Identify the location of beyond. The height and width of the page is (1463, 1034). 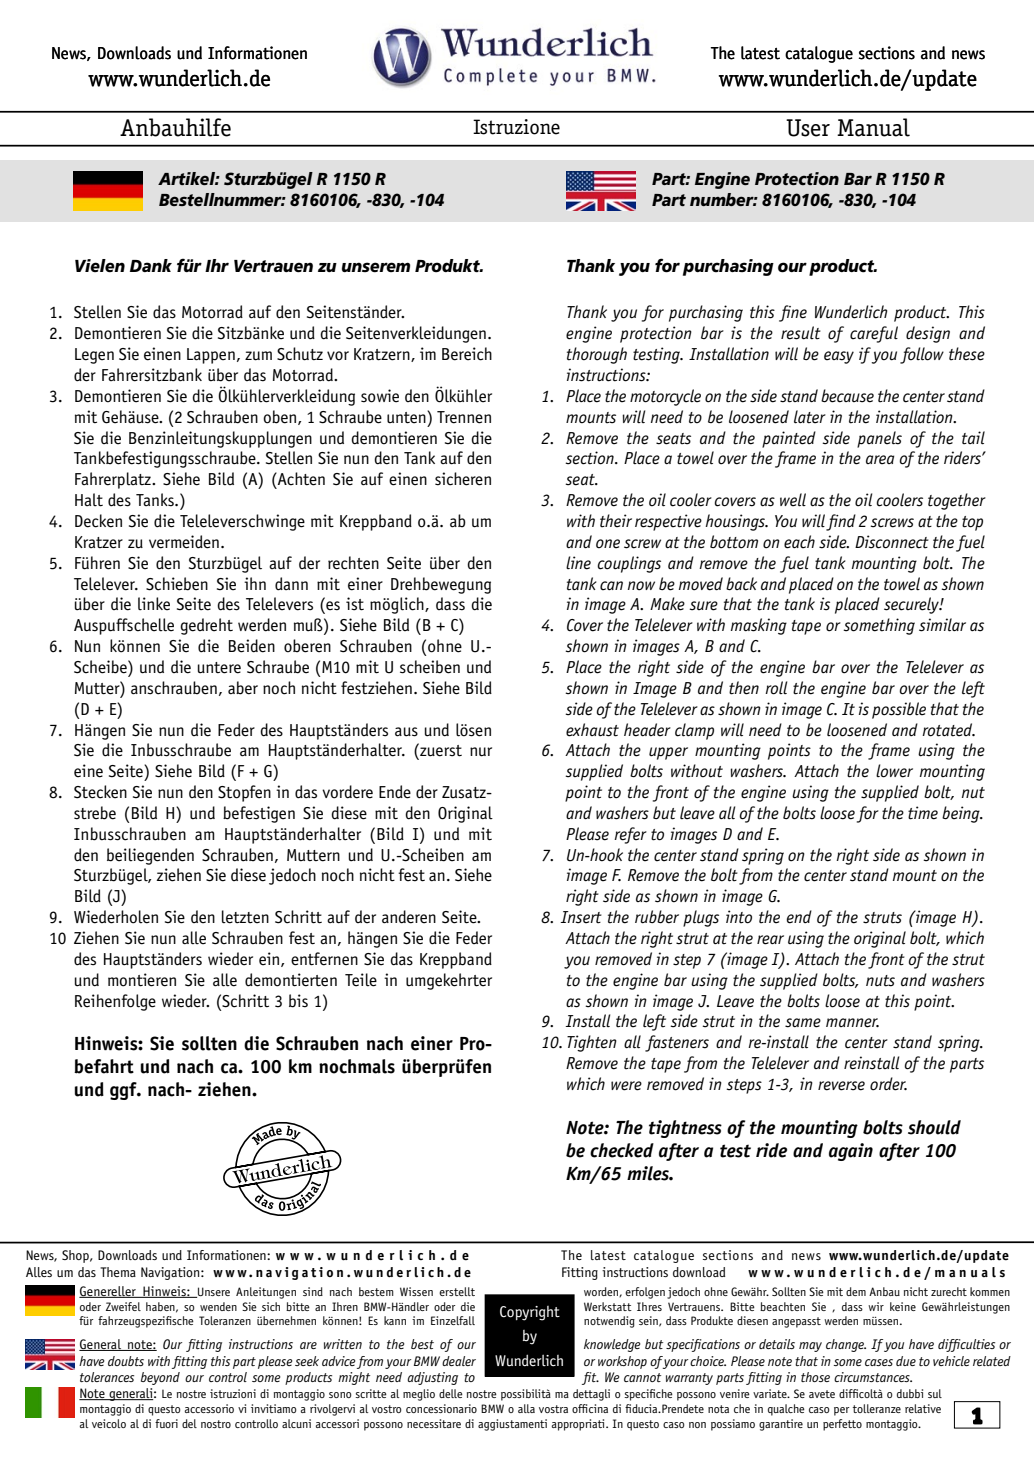
(160, 1378).
